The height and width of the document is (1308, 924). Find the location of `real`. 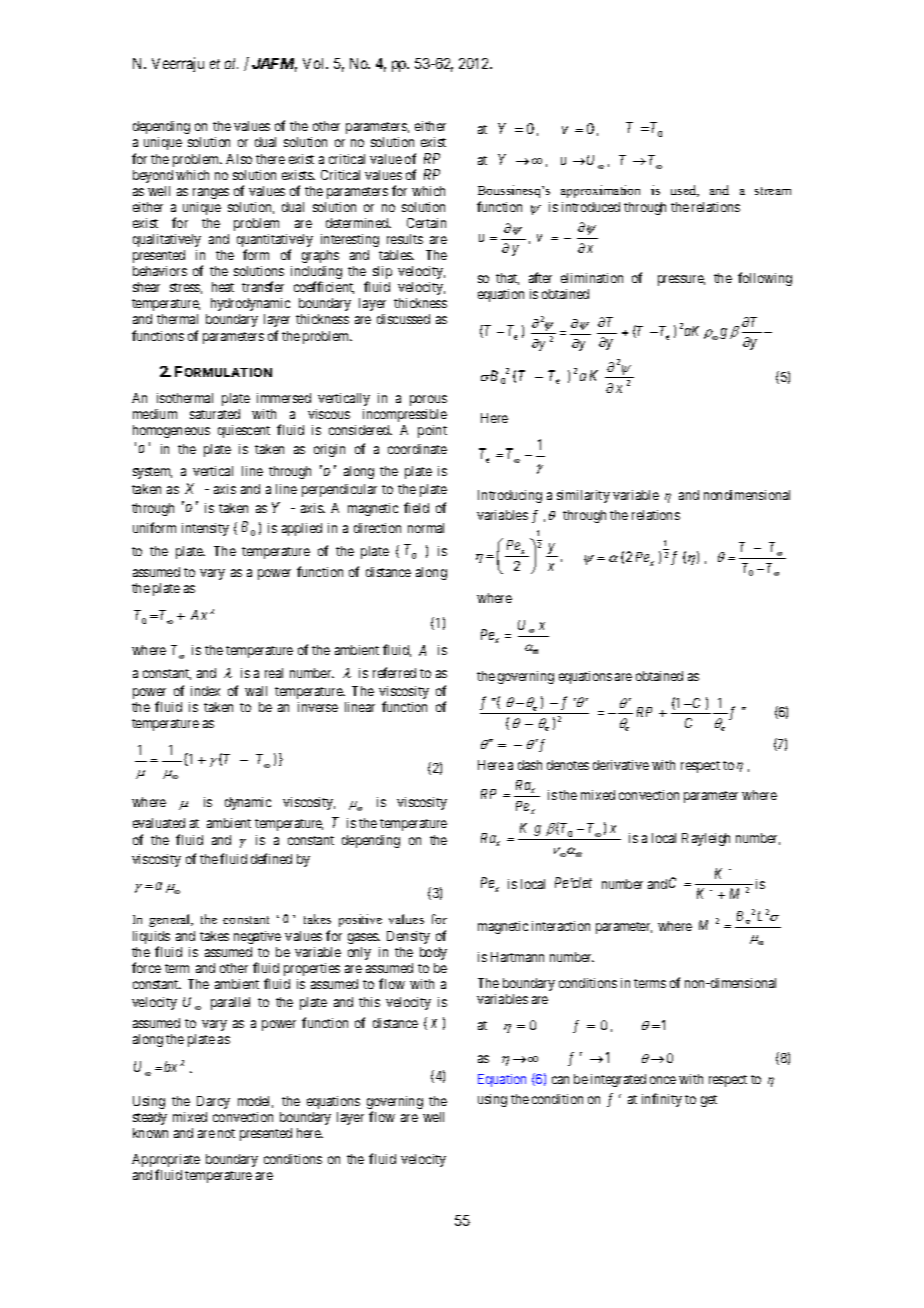

real is located at coordinates (274, 673).
